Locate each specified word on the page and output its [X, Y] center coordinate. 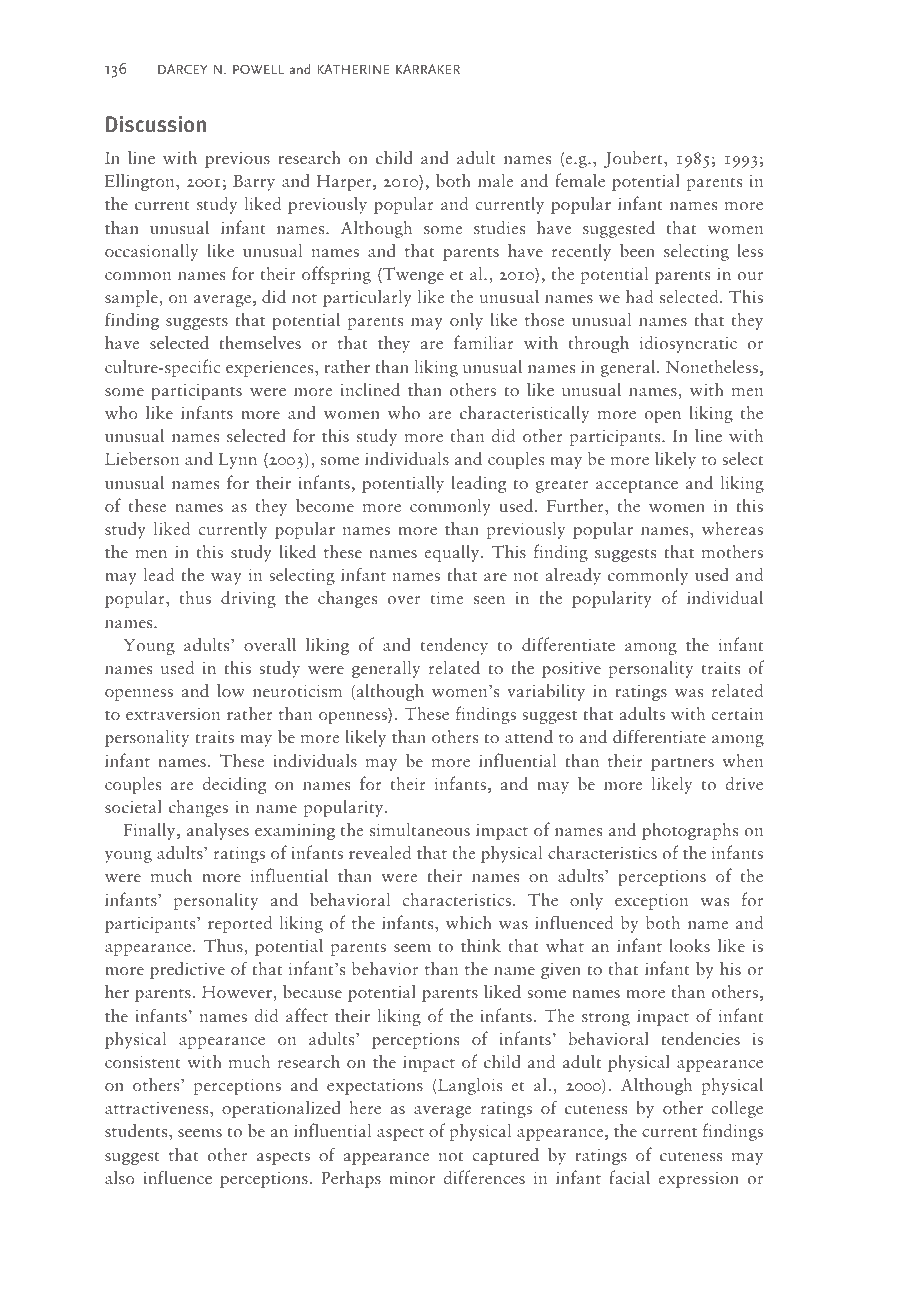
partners [682, 764]
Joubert [634, 159]
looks [690, 945]
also [120, 1177]
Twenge [412, 275]
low [231, 690]
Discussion [156, 124]
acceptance [637, 486]
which [469, 922]
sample [132, 298]
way [226, 579]
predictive [187, 970]
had [639, 296]
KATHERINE [354, 69]
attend [529, 736]
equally [453, 553]
